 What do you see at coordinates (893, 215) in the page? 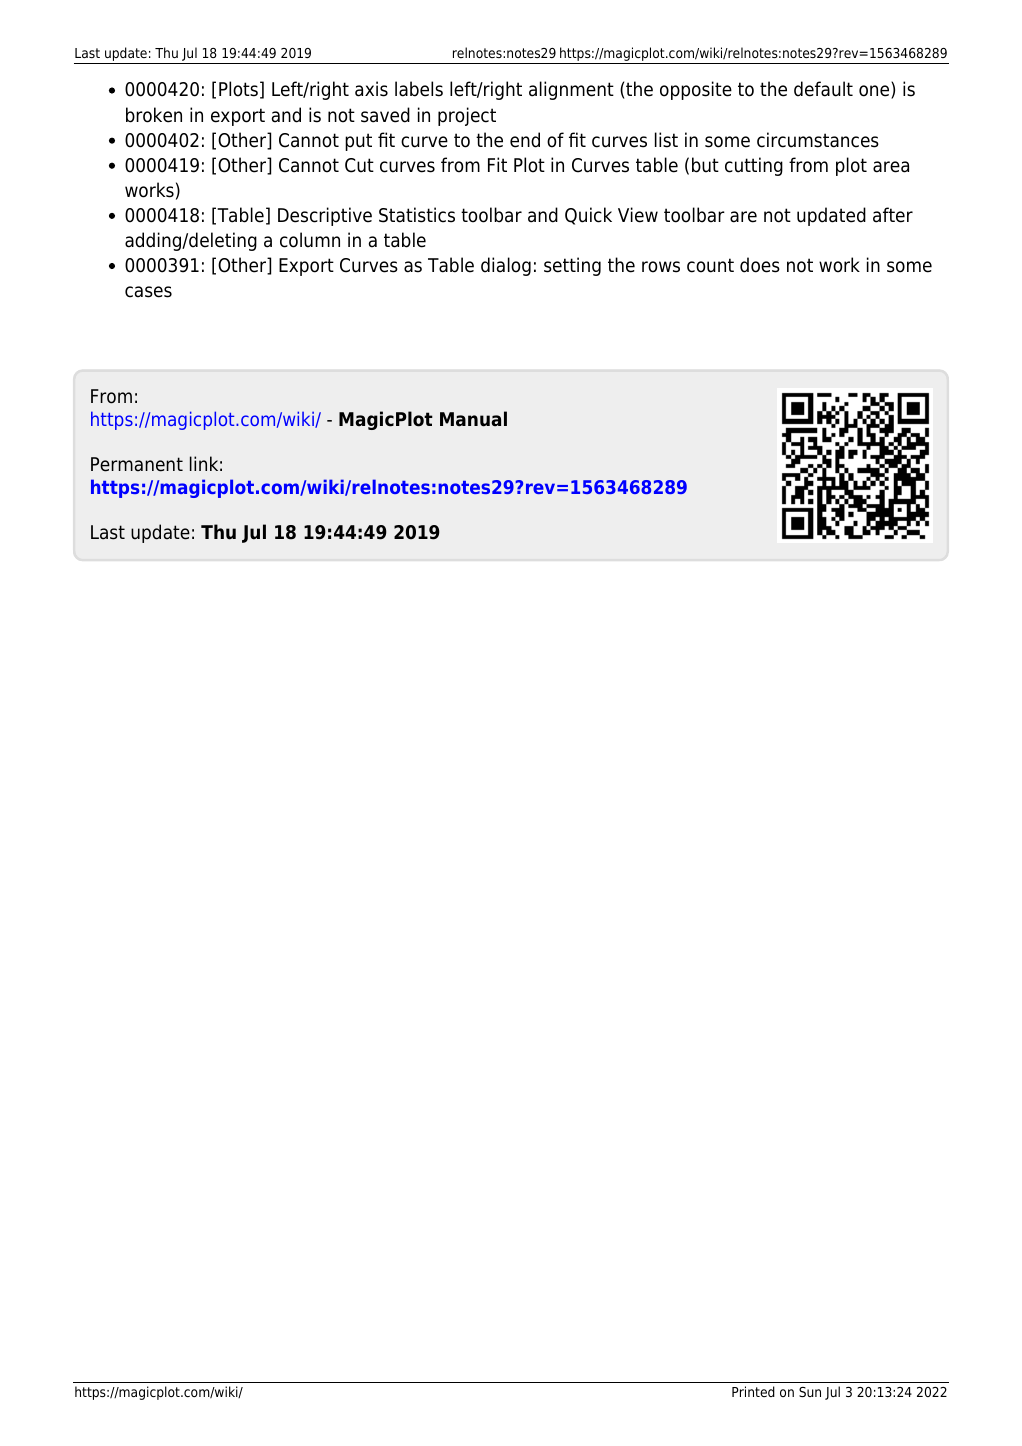
I see `after` at bounding box center [893, 215].
